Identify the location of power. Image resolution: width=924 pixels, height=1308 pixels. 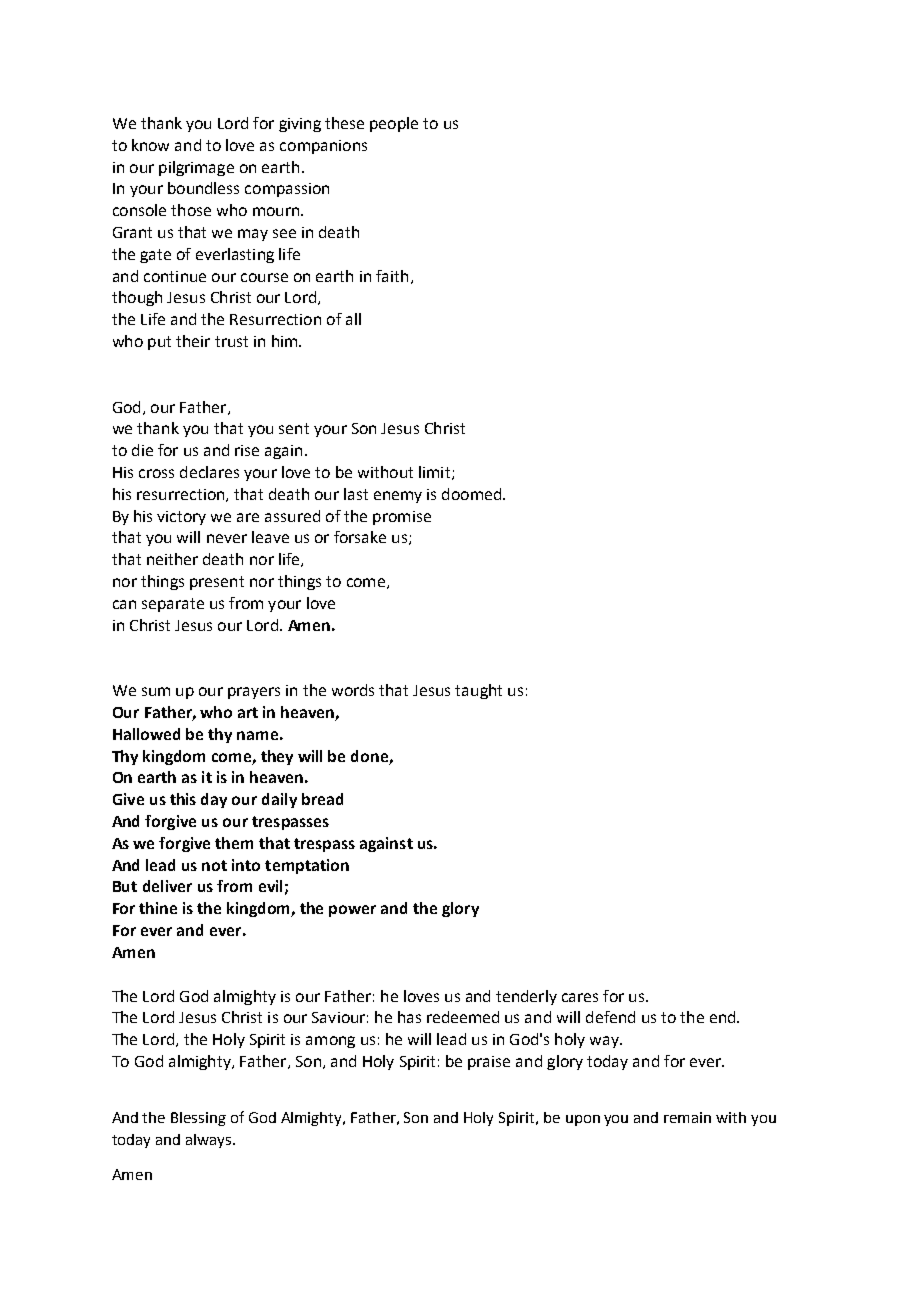
(352, 911).
